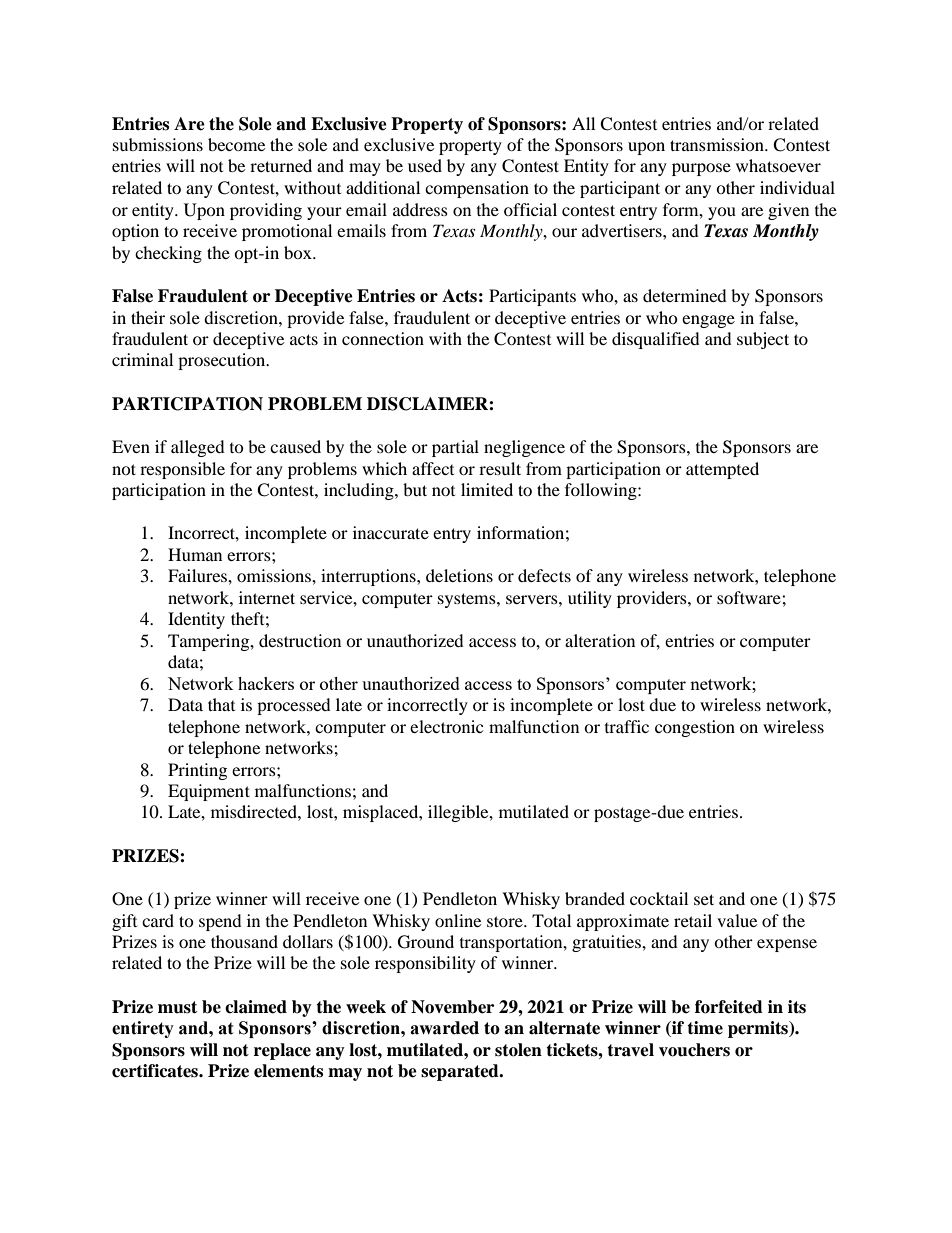 The width and height of the screenshot is (952, 1233). What do you see at coordinates (750, 597) in the screenshot?
I see `software` at bounding box center [750, 597].
